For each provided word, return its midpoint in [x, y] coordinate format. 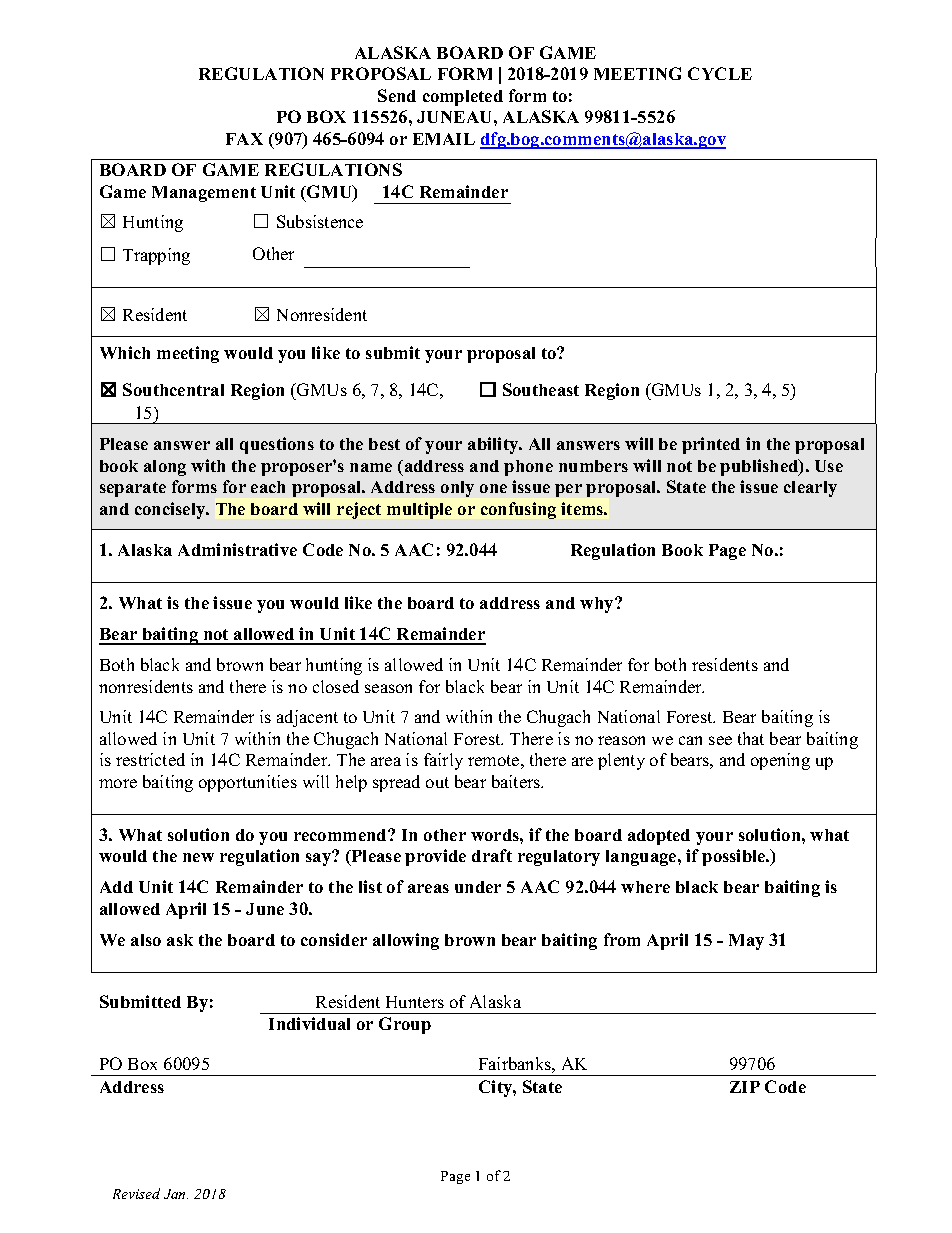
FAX [244, 139]
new [198, 857]
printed [711, 445]
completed [463, 98]
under [478, 887]
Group [405, 1025]
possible [735, 857]
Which [125, 352]
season [388, 688]
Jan [176, 1194]
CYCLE [720, 73]
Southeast [541, 389]
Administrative [237, 549]
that [751, 738]
